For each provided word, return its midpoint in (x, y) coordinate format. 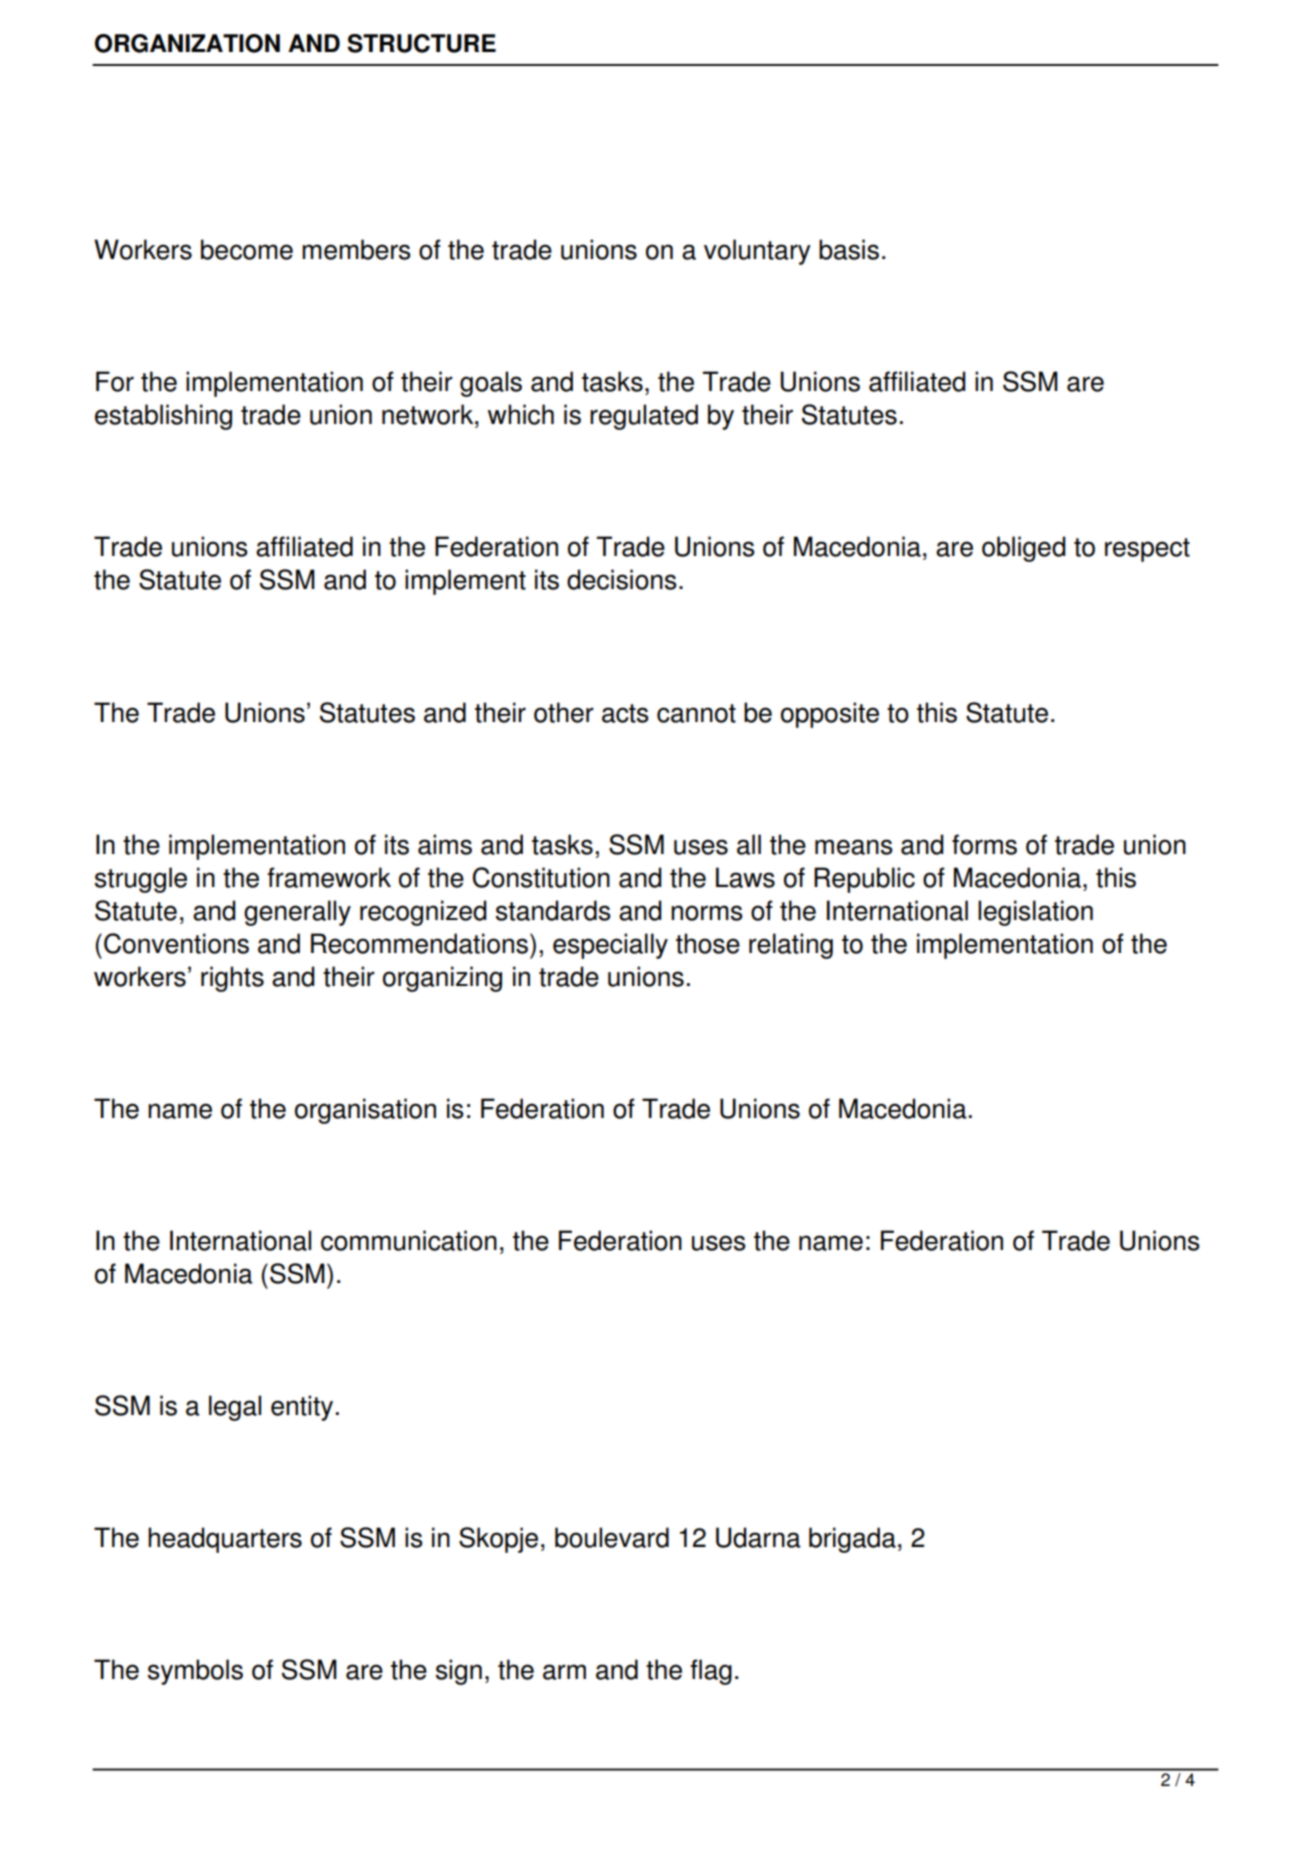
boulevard (612, 1537)
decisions (622, 579)
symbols (195, 1672)
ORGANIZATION (187, 43)
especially (610, 946)
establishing (163, 417)
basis (849, 249)
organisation (365, 1111)
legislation (1035, 913)
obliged (1024, 549)
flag (711, 1672)
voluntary (757, 252)
